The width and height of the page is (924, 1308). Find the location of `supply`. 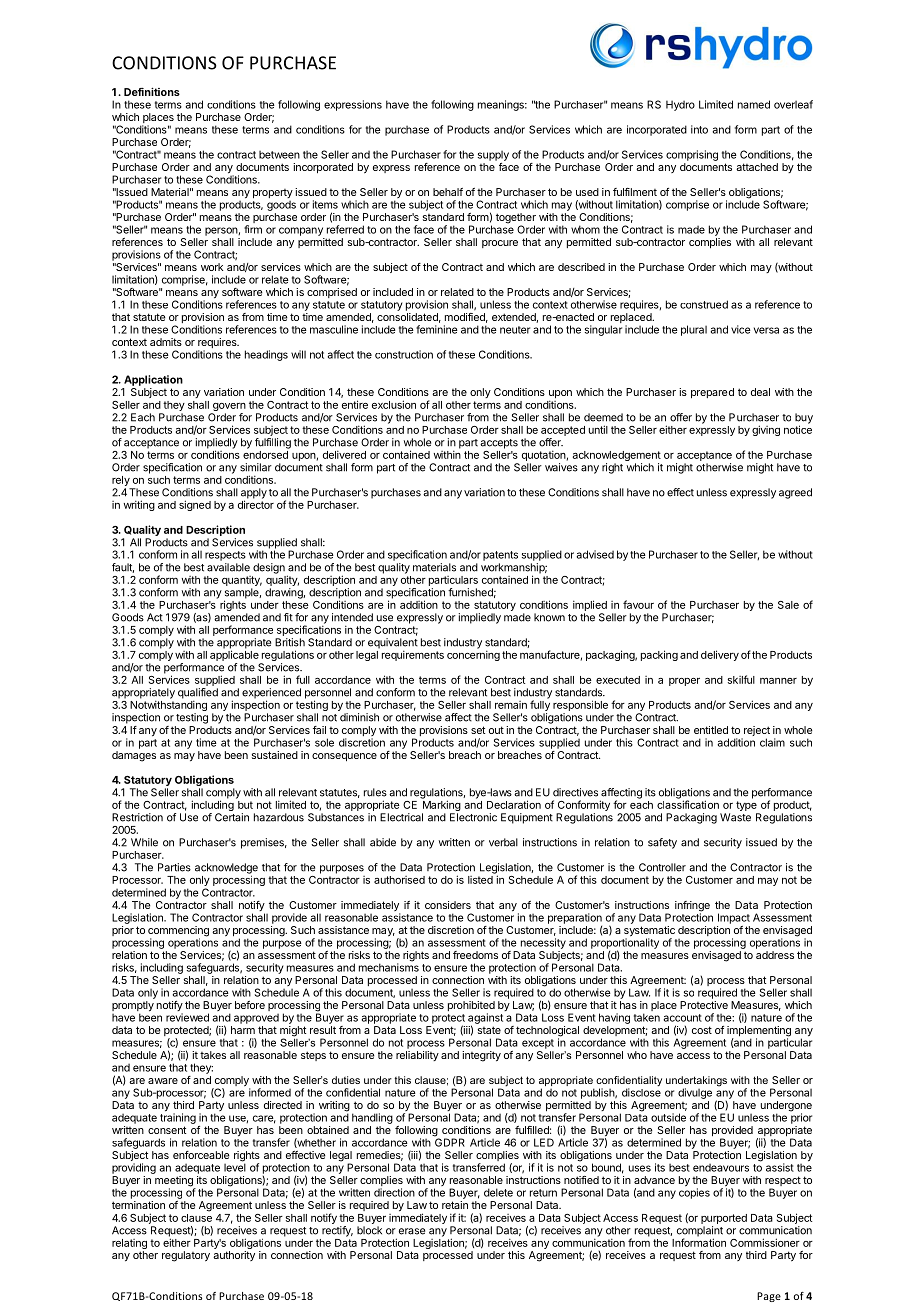

supply is located at coordinates (493, 156).
